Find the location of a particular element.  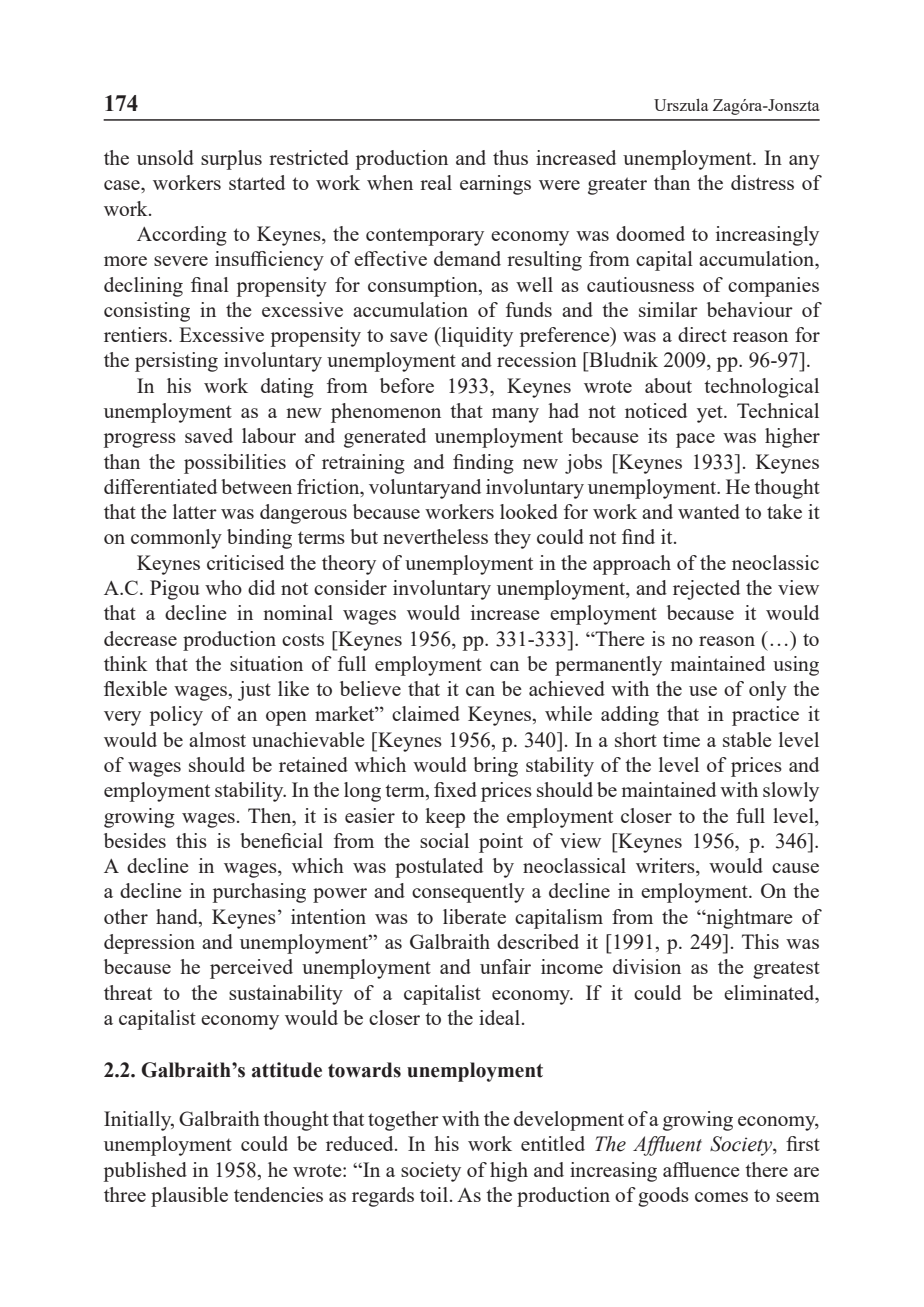

surplus is located at coordinates (231, 160).
